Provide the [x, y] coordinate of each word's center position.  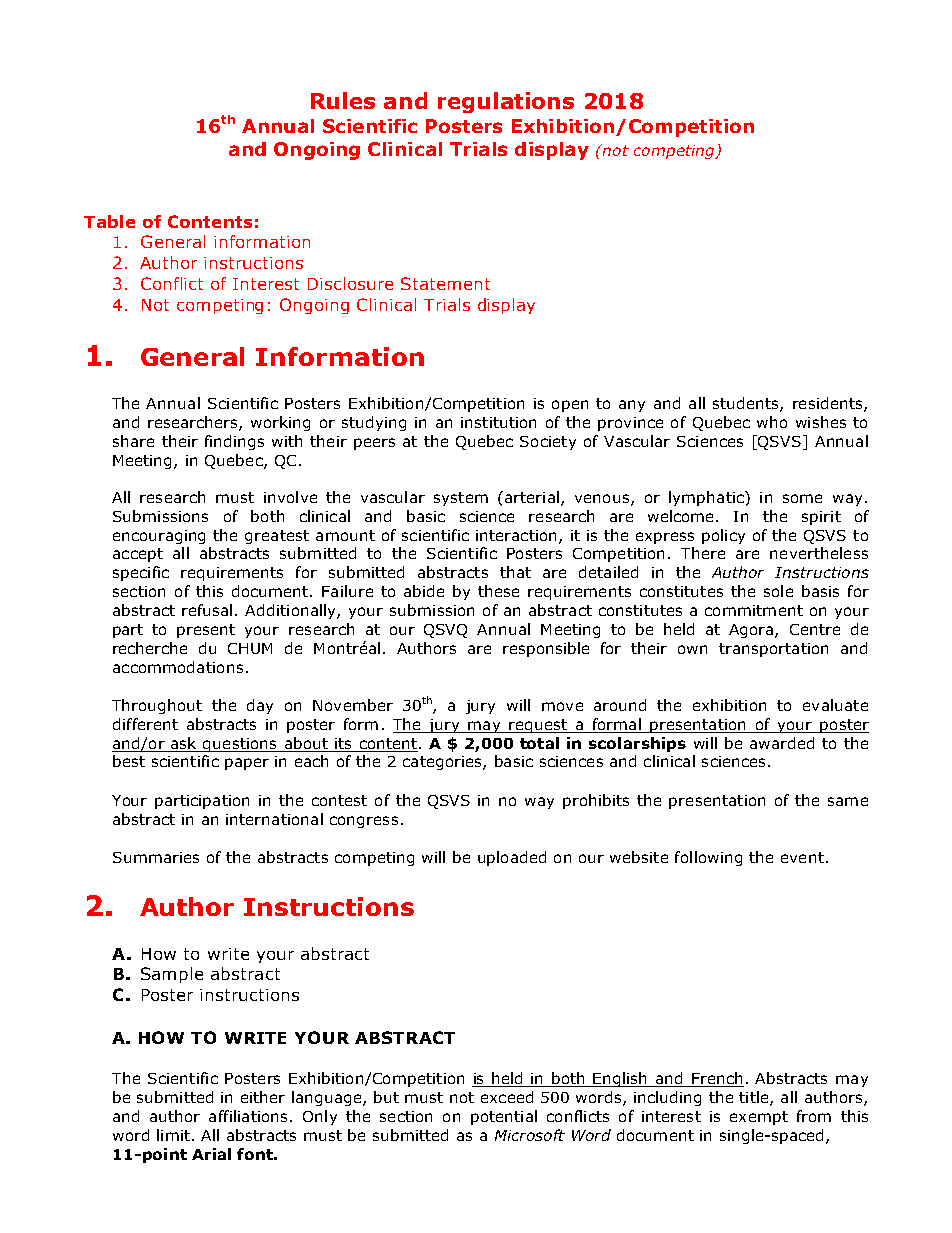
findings [234, 442]
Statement [445, 283]
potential [504, 1117]
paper [247, 764]
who [772, 422]
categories [443, 763]
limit [173, 1135]
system [461, 499]
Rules [343, 100]
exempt [759, 1118]
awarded [782, 743]
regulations [506, 102]
